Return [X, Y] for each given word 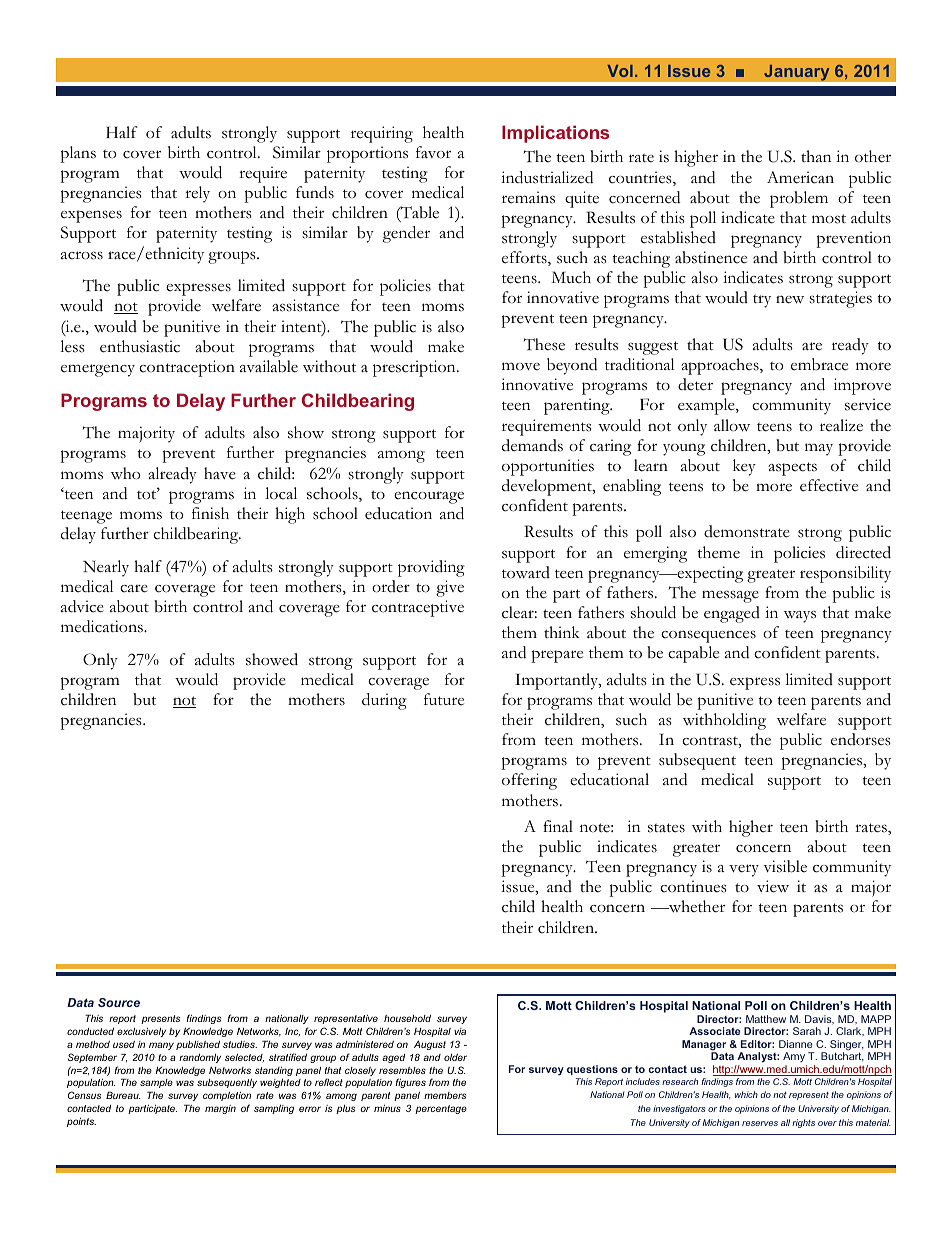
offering [529, 781]
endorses [861, 739]
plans [78, 154]
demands [532, 445]
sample [156, 1083]
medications [103, 626]
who [126, 473]
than [816, 156]
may [819, 449]
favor [433, 152]
